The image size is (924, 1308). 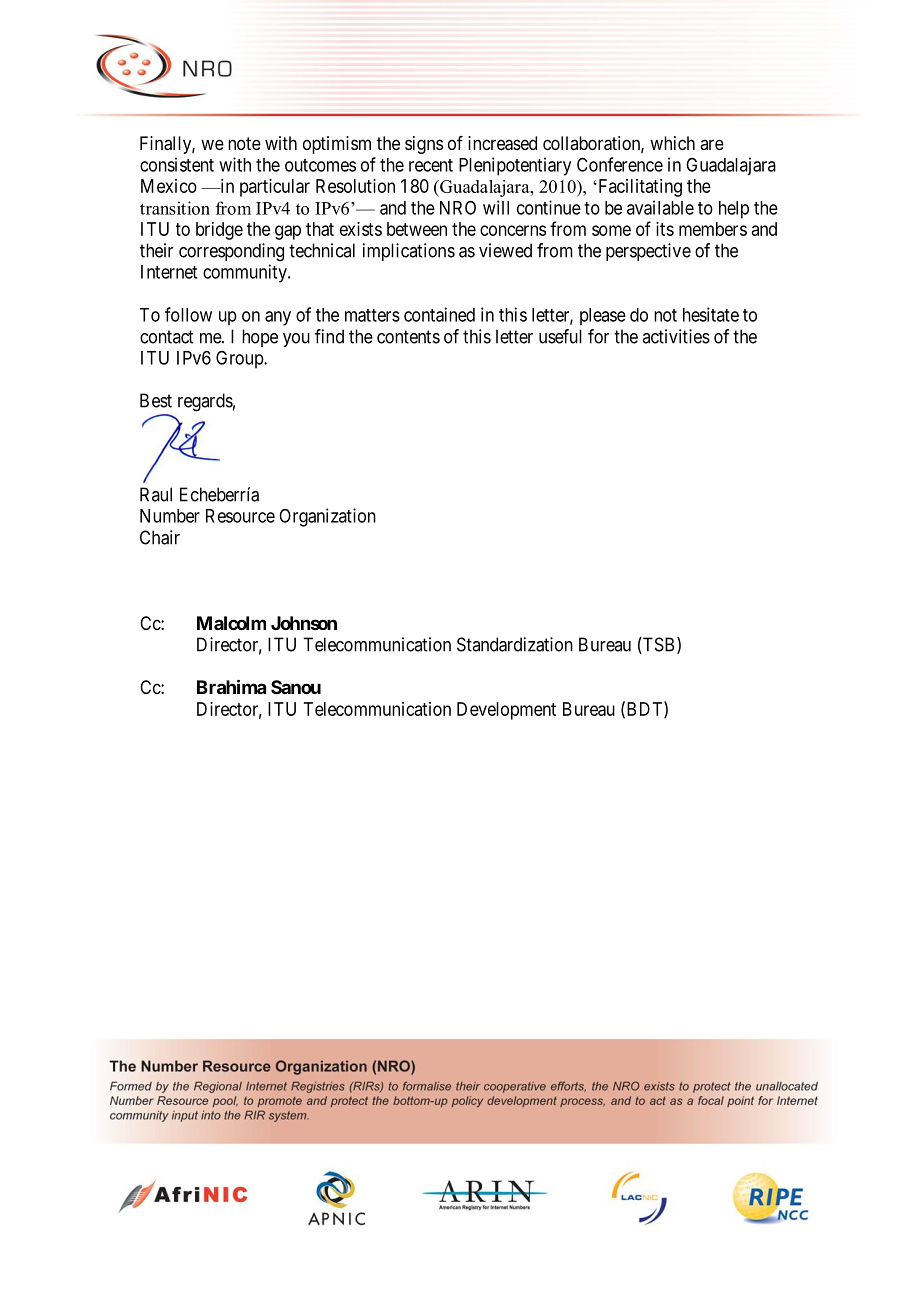 What do you see at coordinates (246, 273) in the screenshot?
I see `community` at bounding box center [246, 273].
